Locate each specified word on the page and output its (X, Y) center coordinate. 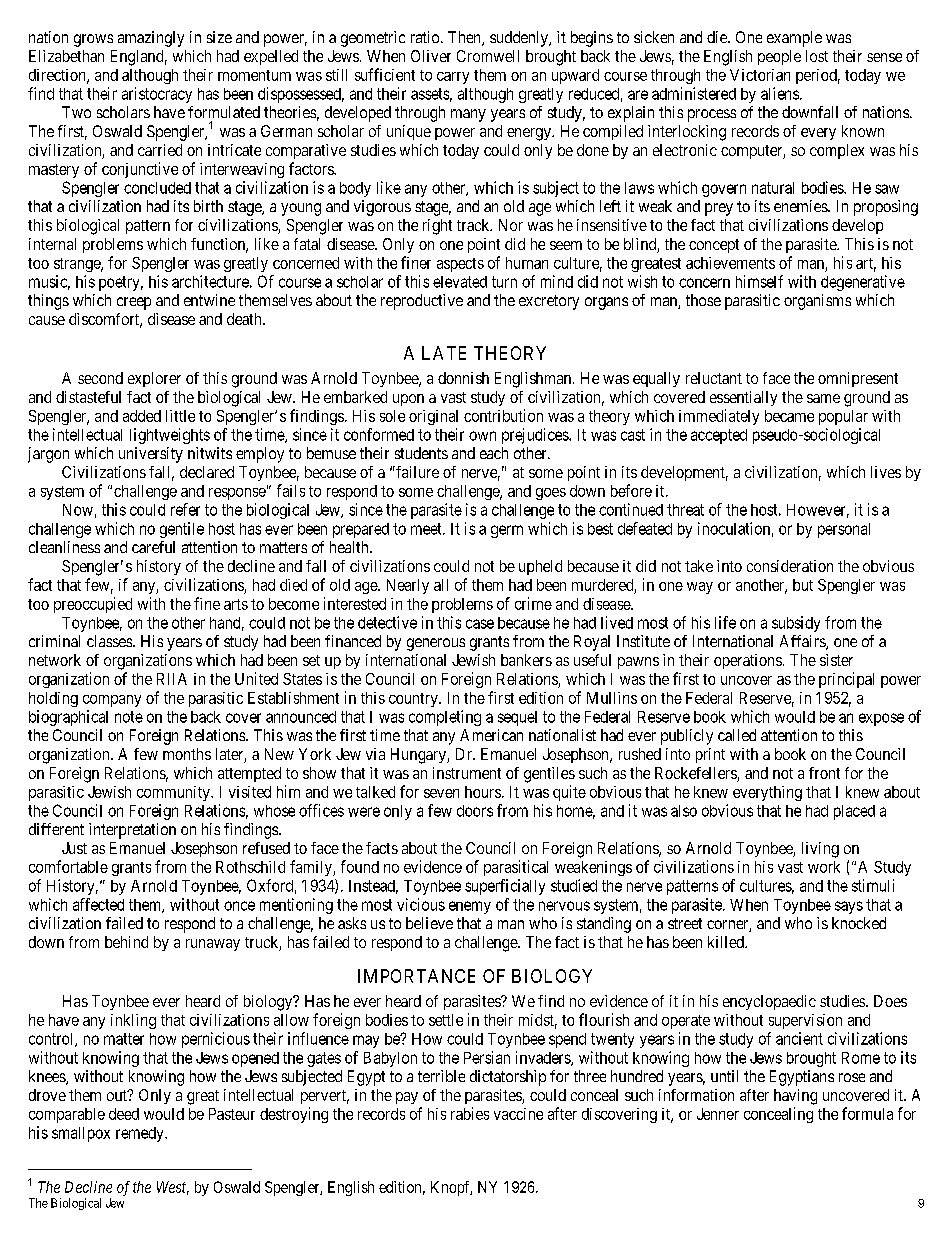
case (480, 624)
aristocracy (157, 95)
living (820, 850)
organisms (817, 302)
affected (98, 904)
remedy (141, 1134)
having (795, 1097)
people (779, 57)
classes (110, 641)
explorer (154, 379)
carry (453, 78)
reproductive (422, 302)
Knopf (451, 1188)
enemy (470, 907)
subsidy (796, 624)
